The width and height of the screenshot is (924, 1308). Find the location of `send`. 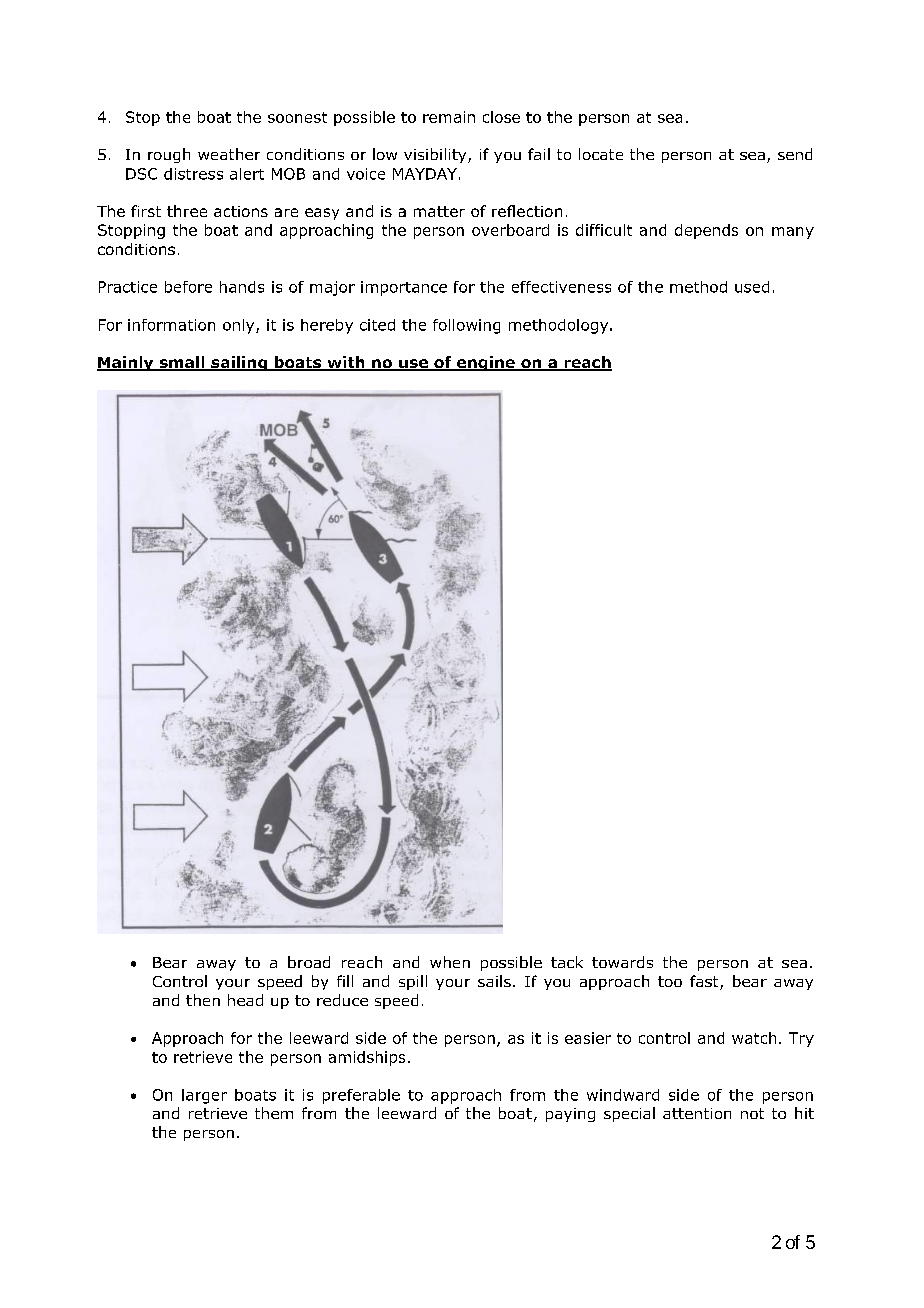

send is located at coordinates (795, 154).
